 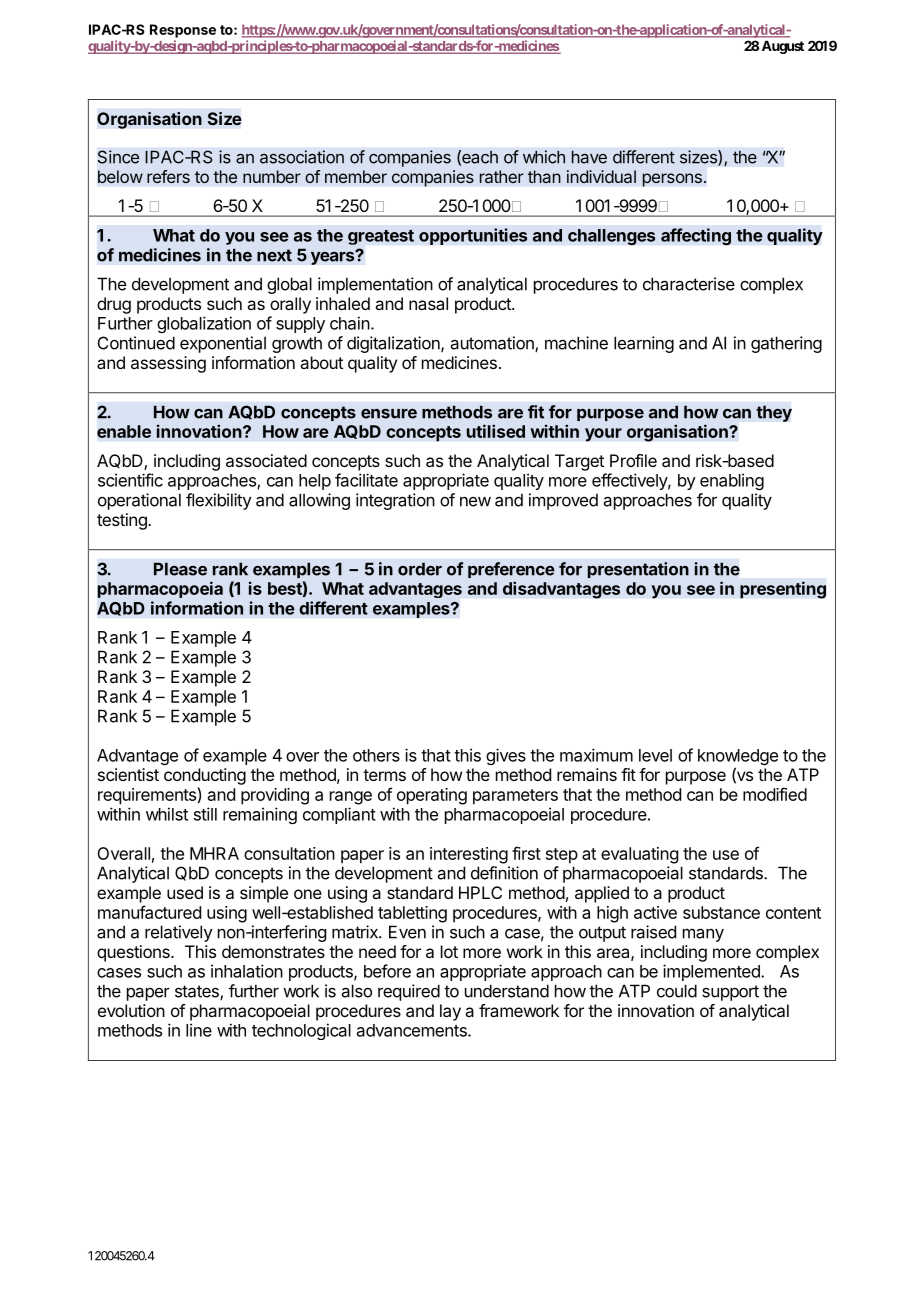 I want to click on flexibility, so click(x=219, y=501).
